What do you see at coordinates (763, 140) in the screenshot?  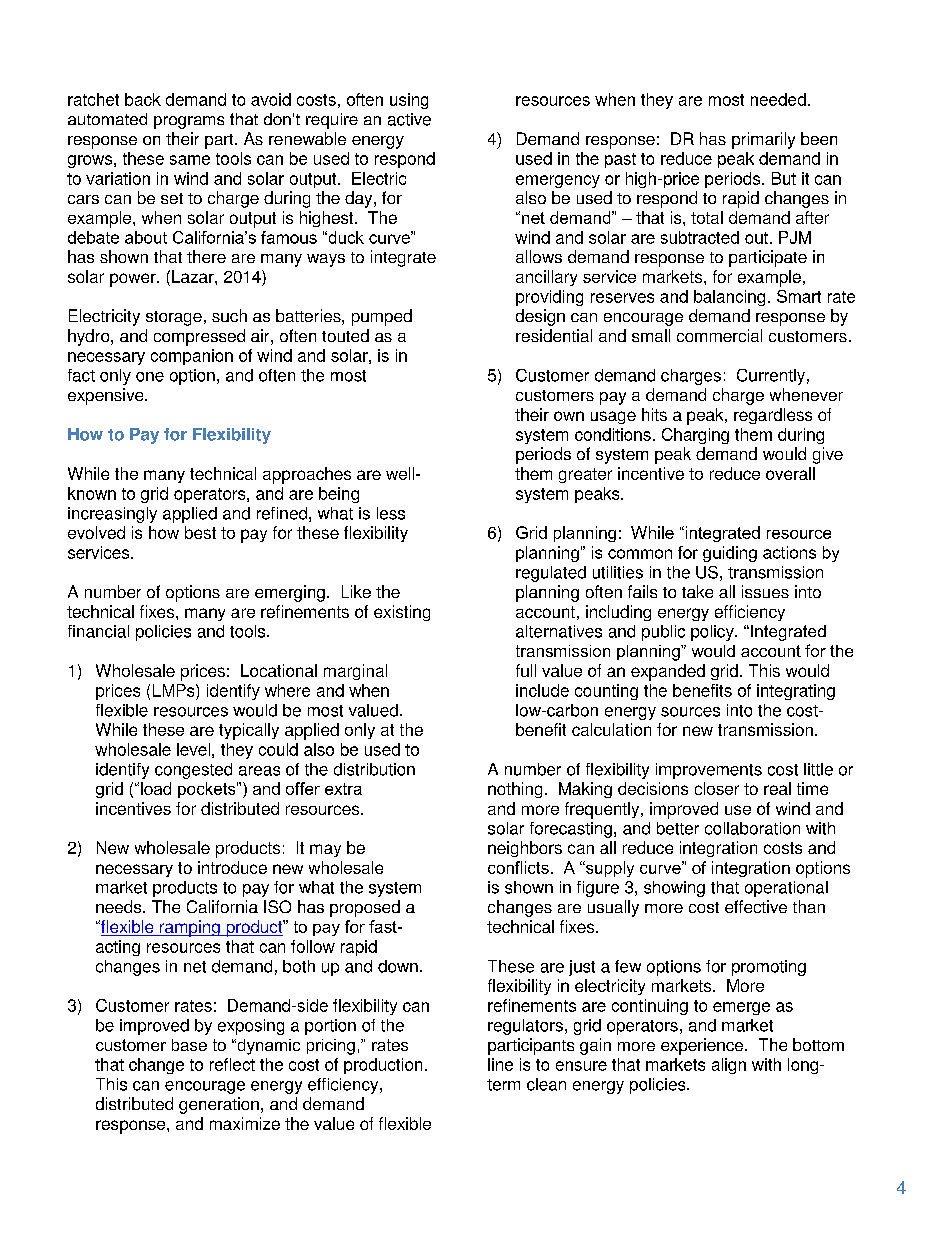 I see `primarily` at bounding box center [763, 140].
